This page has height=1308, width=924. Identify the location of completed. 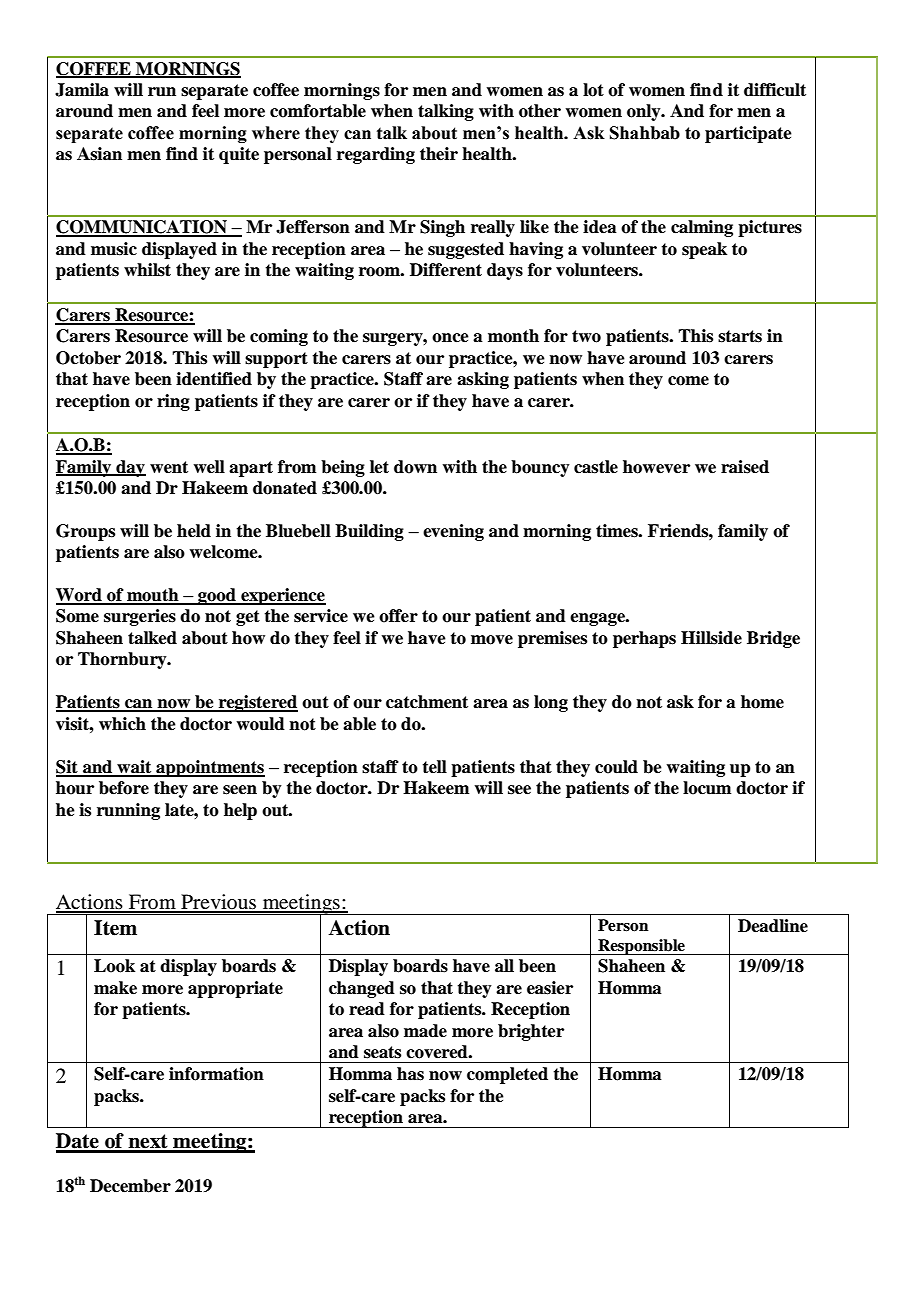
(507, 1075).
